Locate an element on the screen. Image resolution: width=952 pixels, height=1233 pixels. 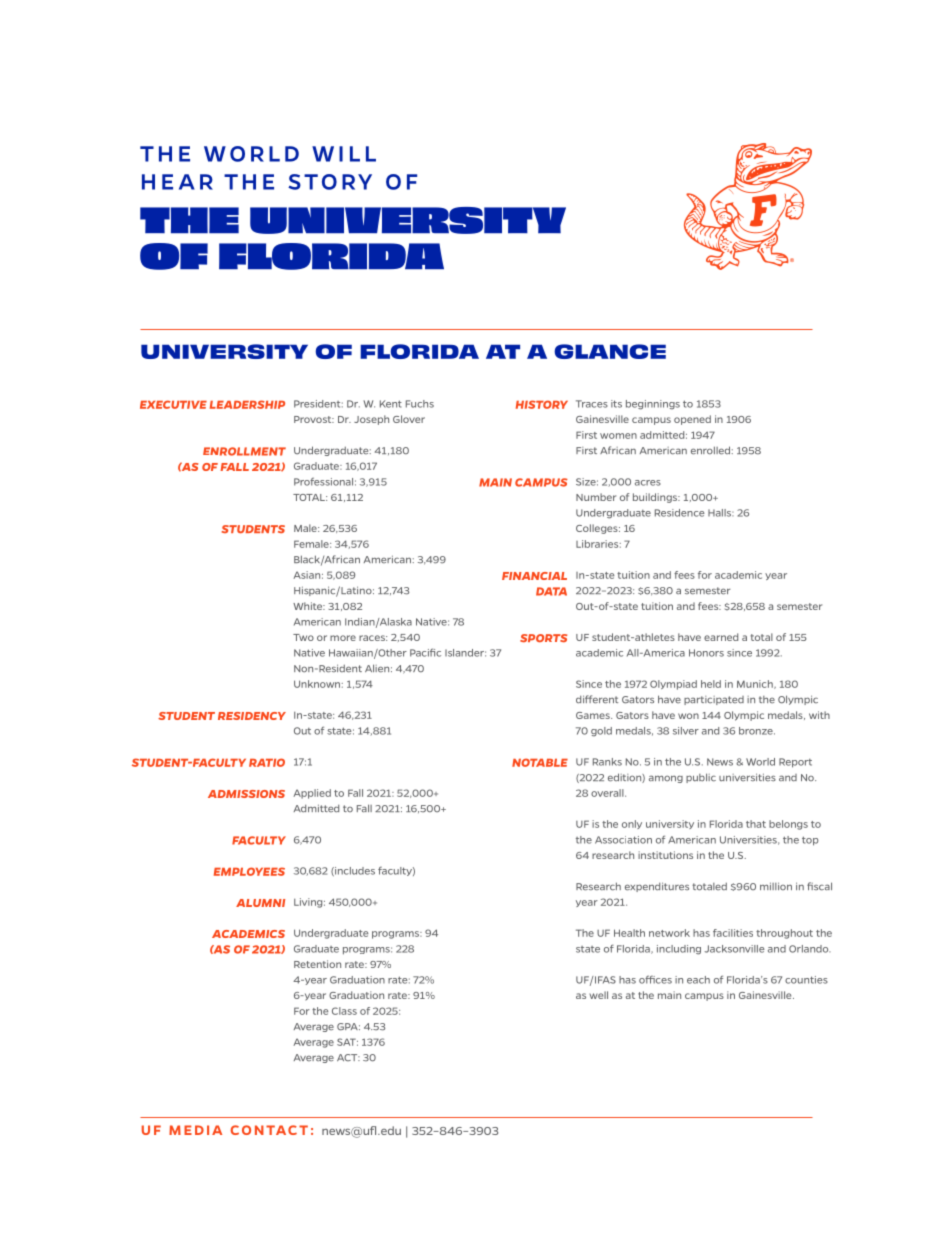
SPORTS is located at coordinates (543, 638).
